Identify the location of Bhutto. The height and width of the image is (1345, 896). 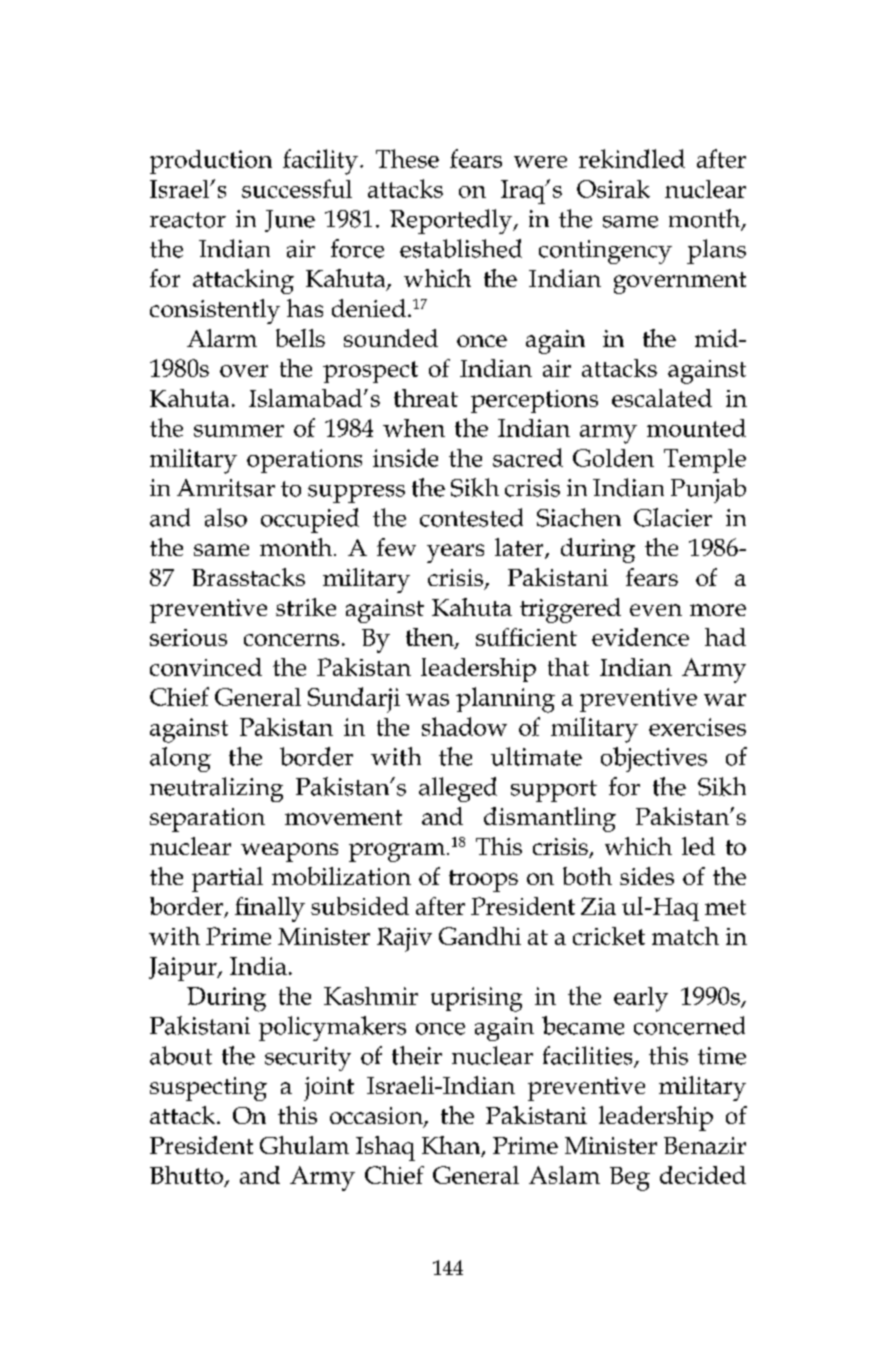
(187, 1176).
